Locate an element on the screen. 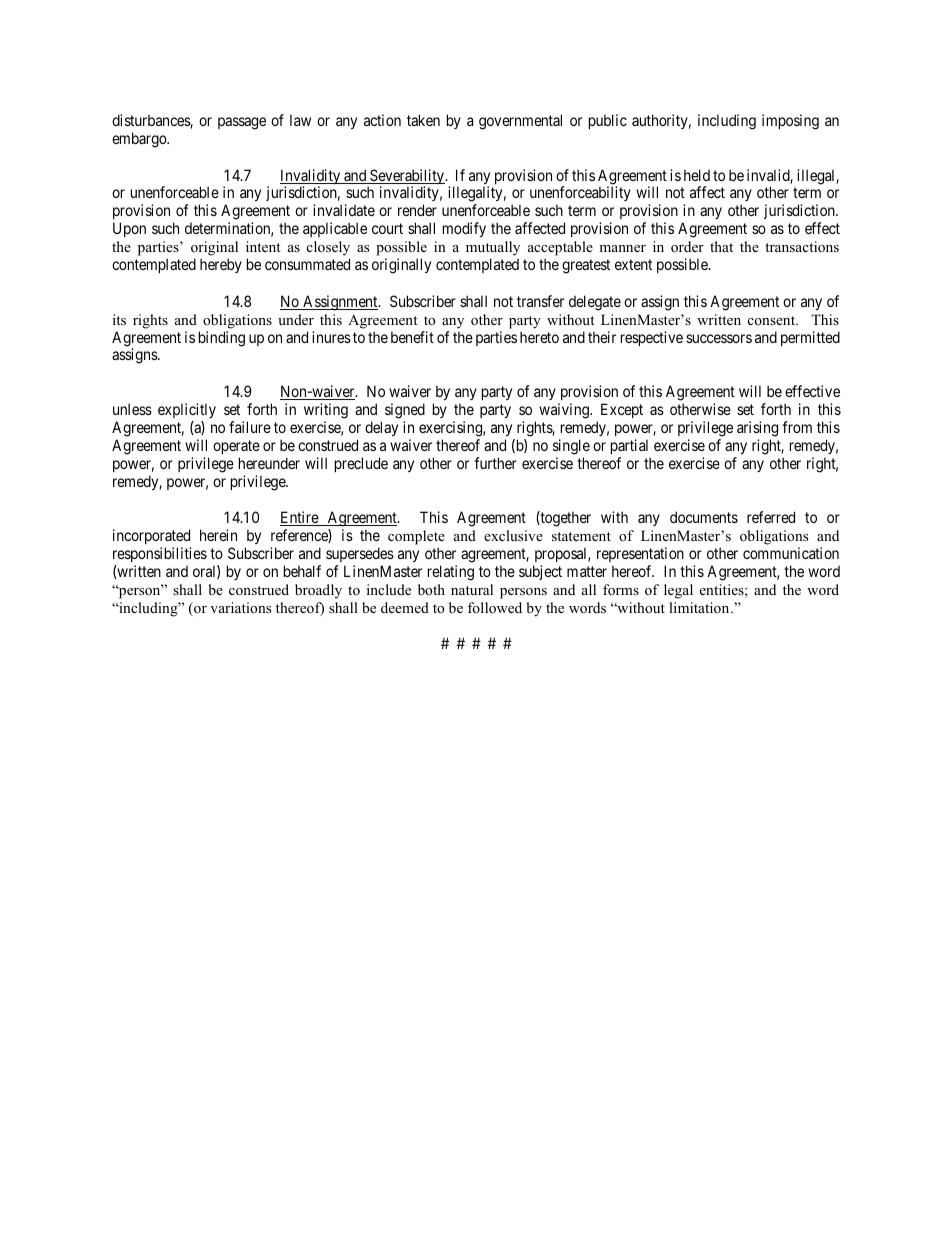  imposing is located at coordinates (790, 122).
